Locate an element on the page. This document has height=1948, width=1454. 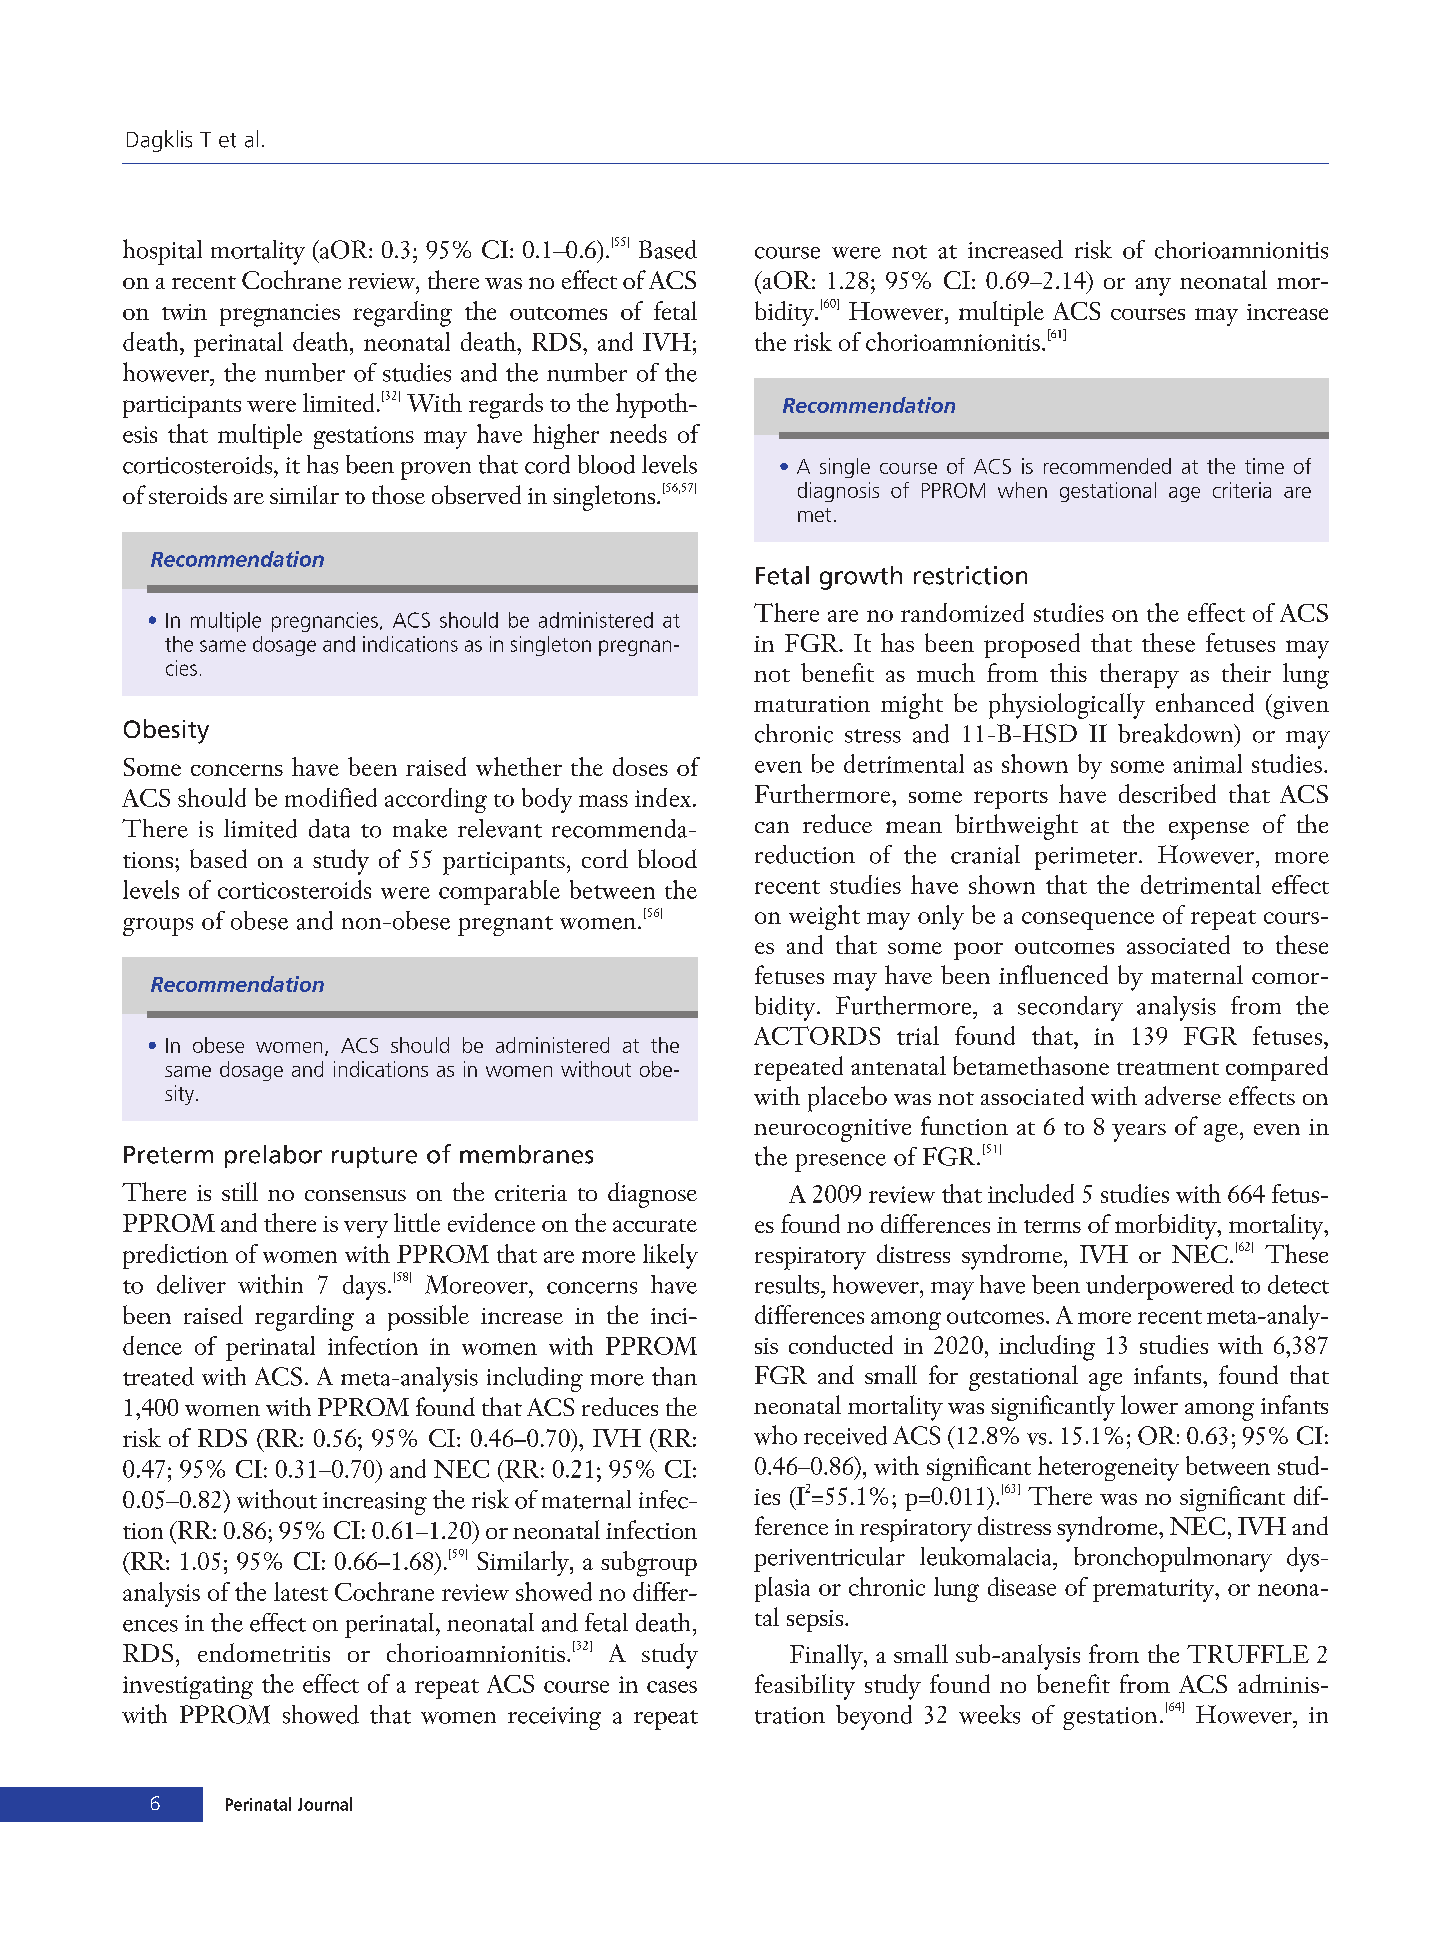
Journal is located at coordinates (325, 1804).
